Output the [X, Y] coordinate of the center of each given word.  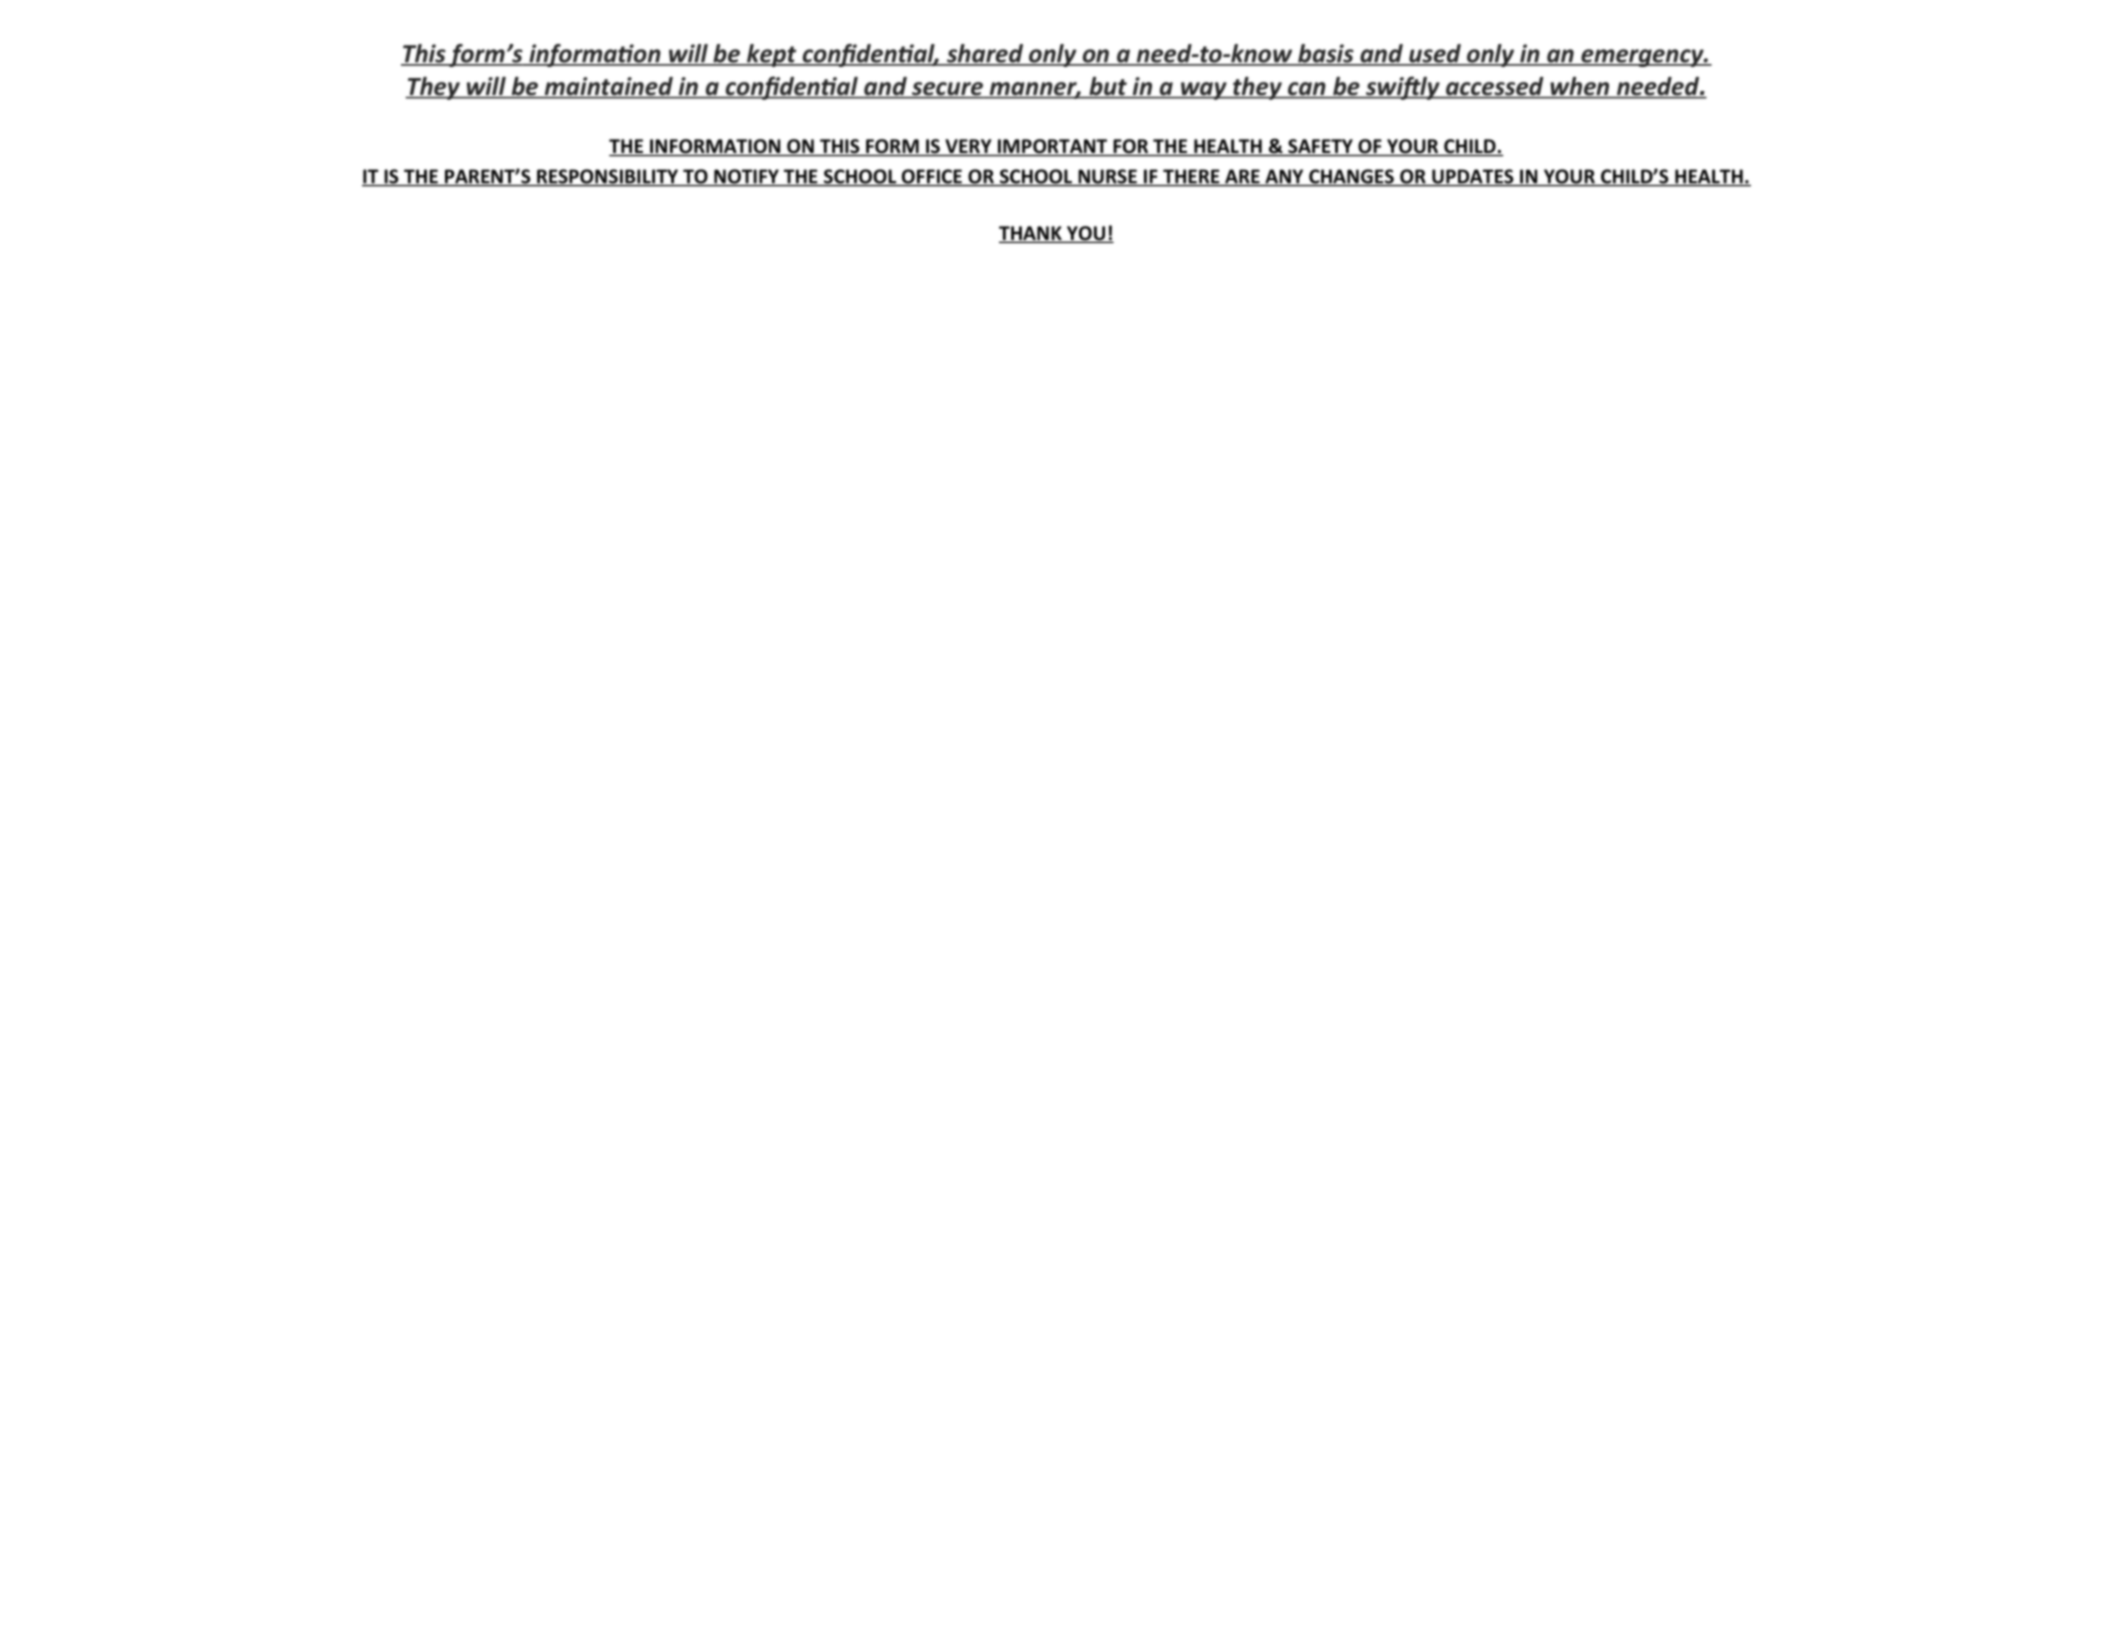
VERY [968, 147]
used [1435, 54]
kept [772, 55]
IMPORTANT [1052, 147]
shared [985, 54]
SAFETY [1320, 147]
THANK [1031, 234]
